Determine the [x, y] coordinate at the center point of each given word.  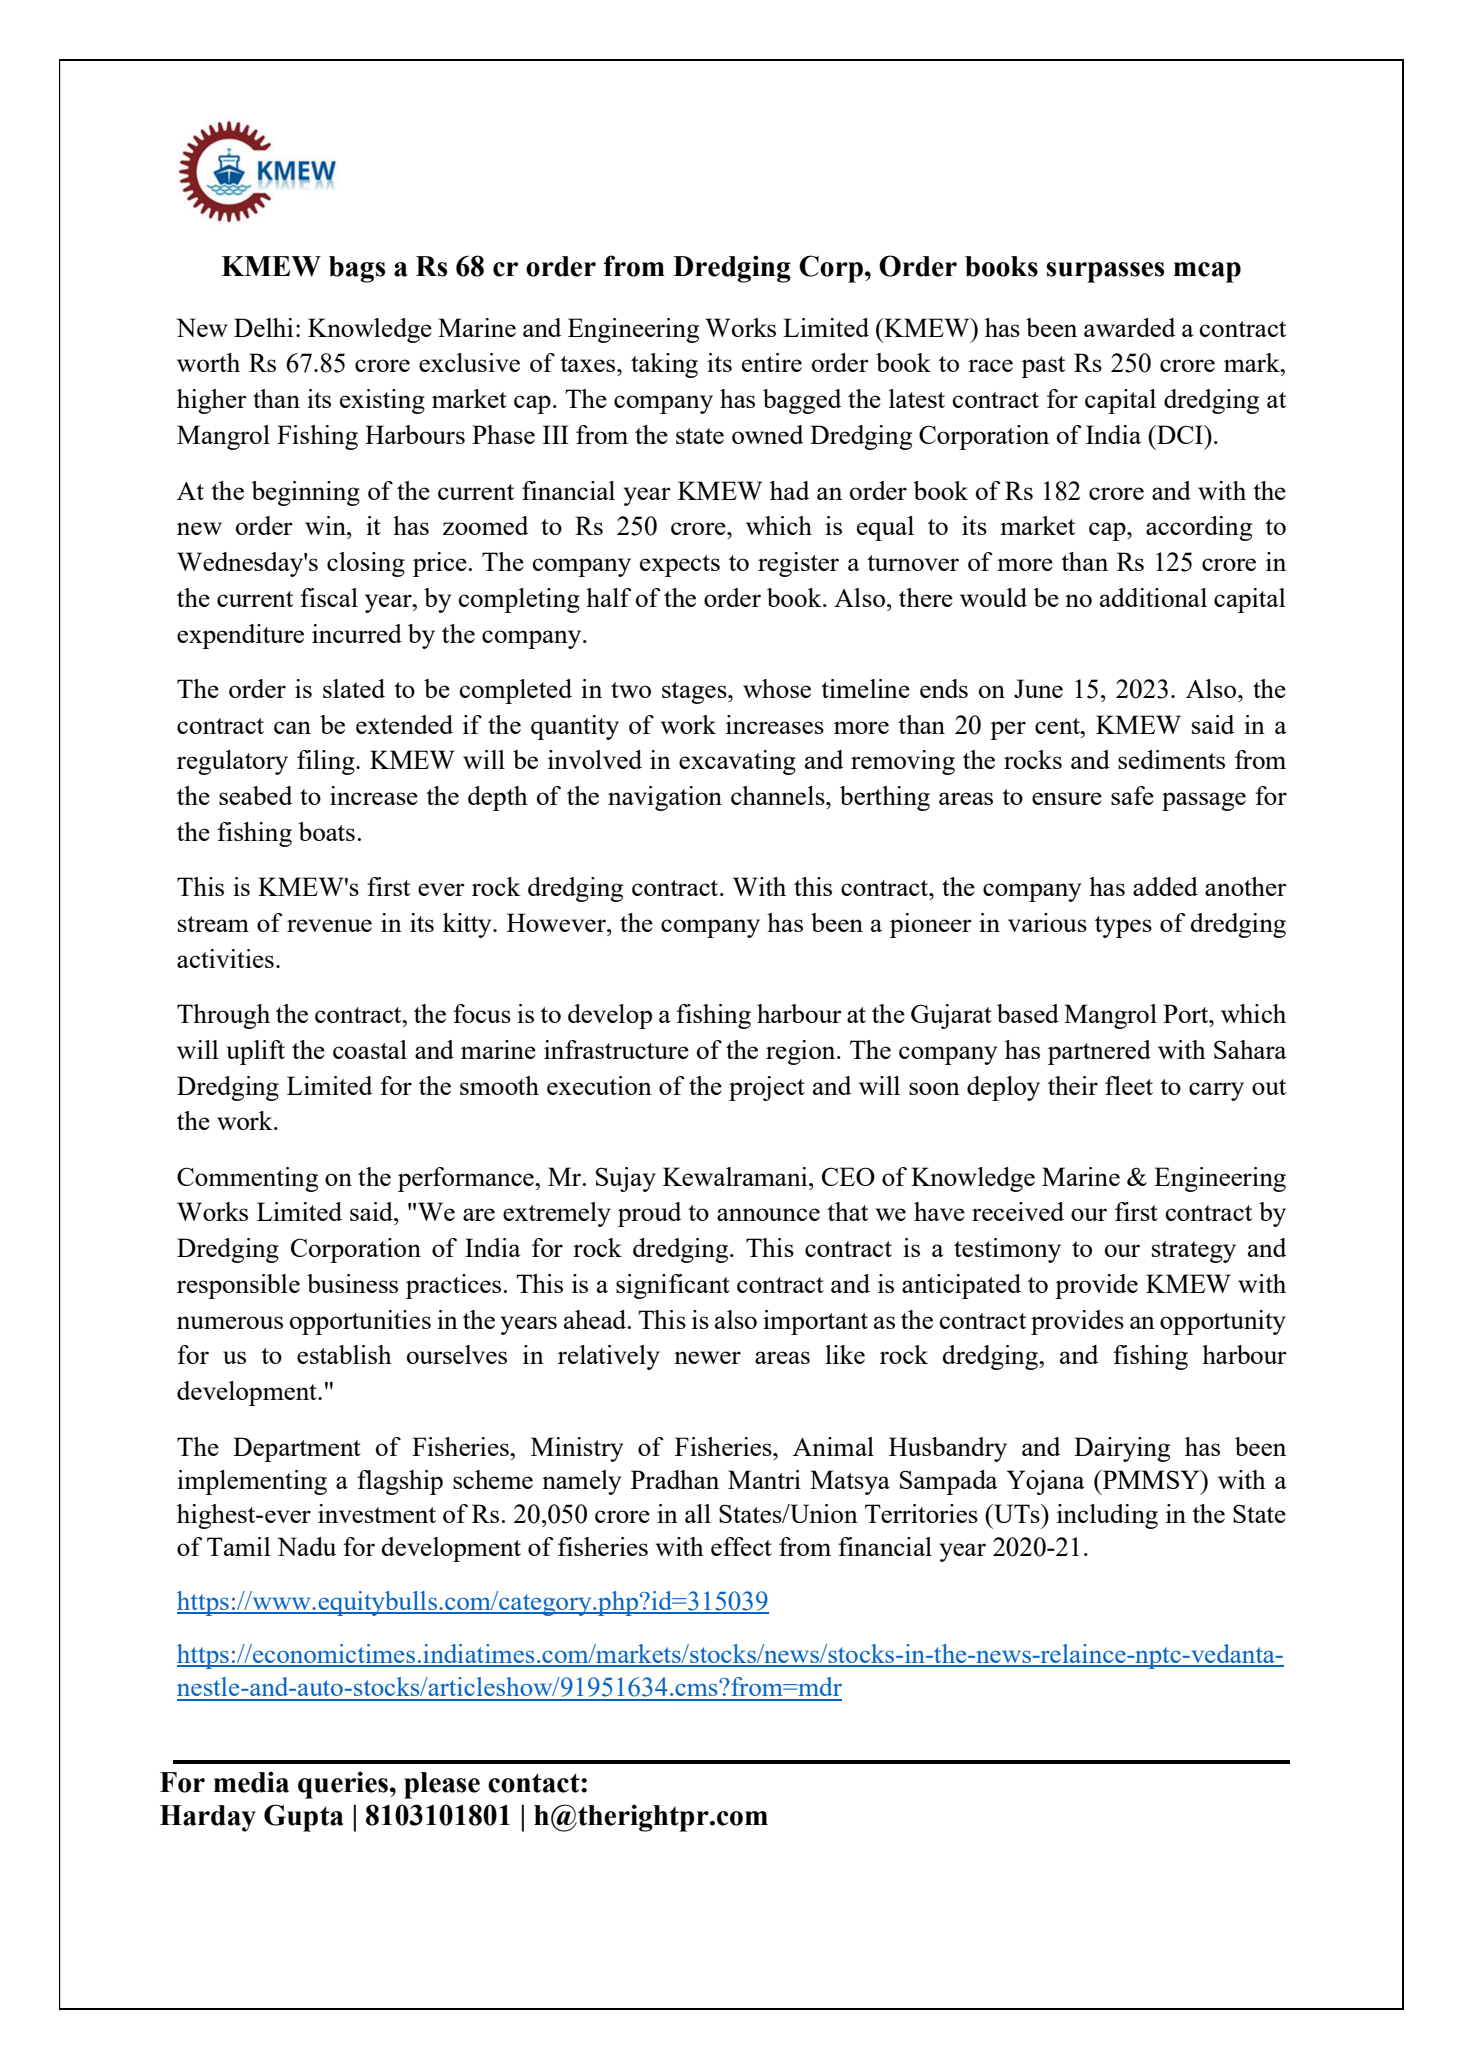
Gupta [303, 1818]
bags [357, 269]
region [802, 1052]
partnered [1099, 1052]
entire [772, 362]
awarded [1129, 327]
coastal [370, 1049]
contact [535, 1783]
